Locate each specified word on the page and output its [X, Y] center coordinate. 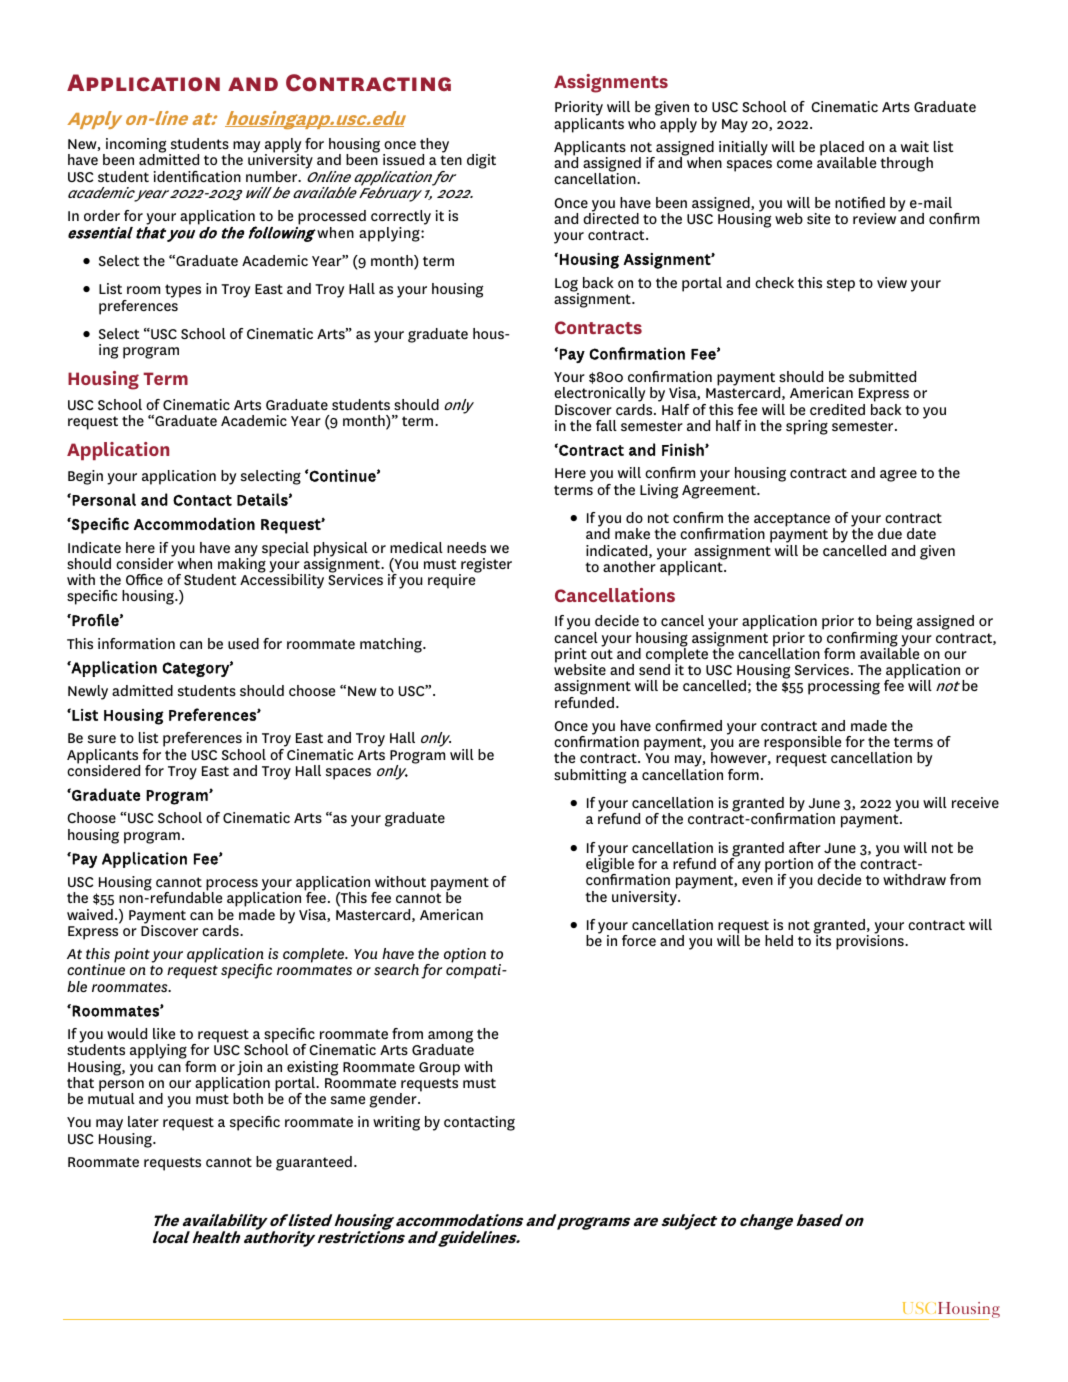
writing [396, 1123]
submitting [590, 776]
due [890, 533]
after [805, 847]
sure [102, 739]
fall [606, 425]
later [143, 1121]
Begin [85, 477]
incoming [135, 147]
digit [481, 161]
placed [843, 149]
